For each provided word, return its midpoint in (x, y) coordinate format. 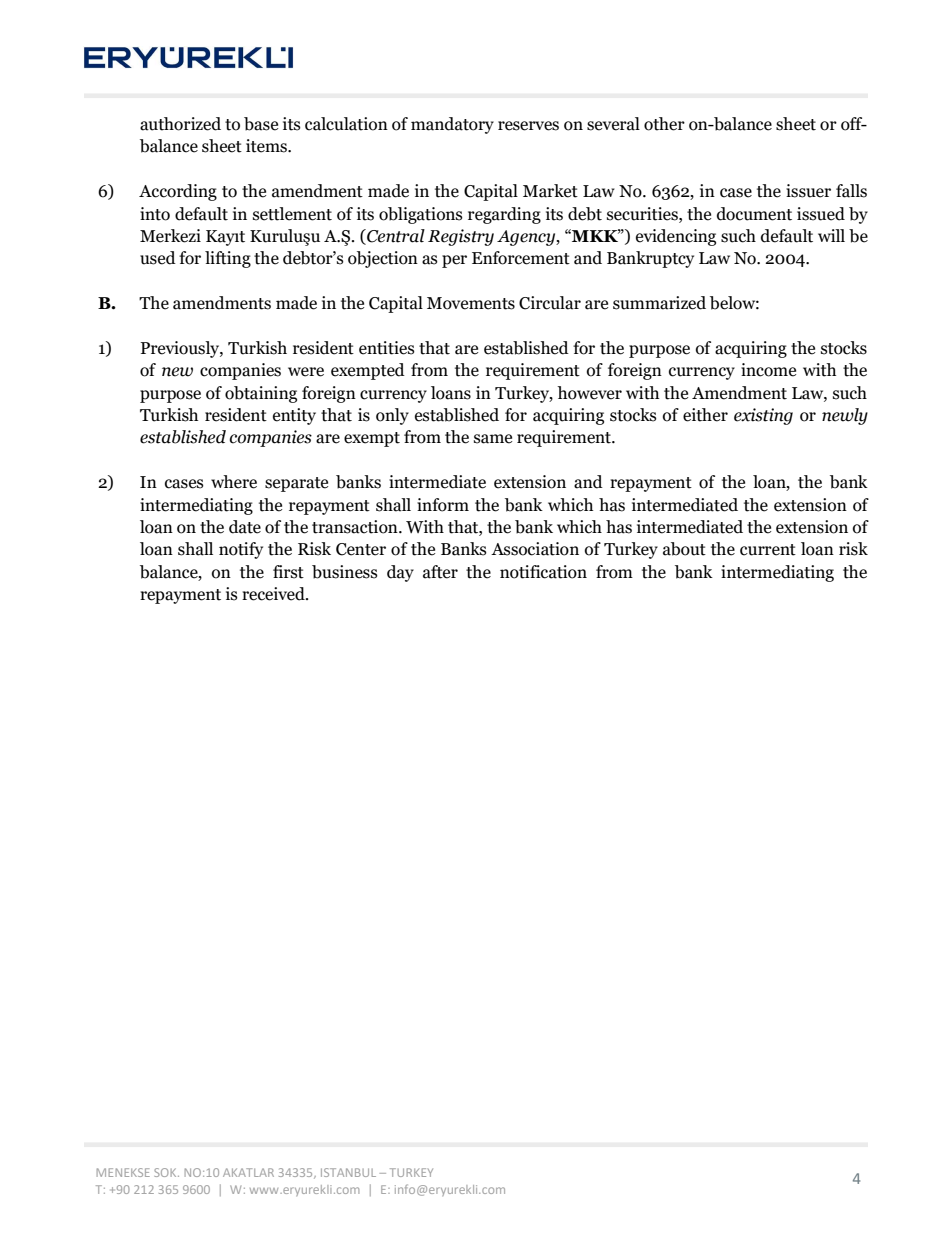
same (493, 439)
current (768, 550)
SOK (166, 1172)
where (234, 482)
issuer (808, 191)
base (261, 124)
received (274, 594)
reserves (528, 126)
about (684, 549)
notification (543, 572)
